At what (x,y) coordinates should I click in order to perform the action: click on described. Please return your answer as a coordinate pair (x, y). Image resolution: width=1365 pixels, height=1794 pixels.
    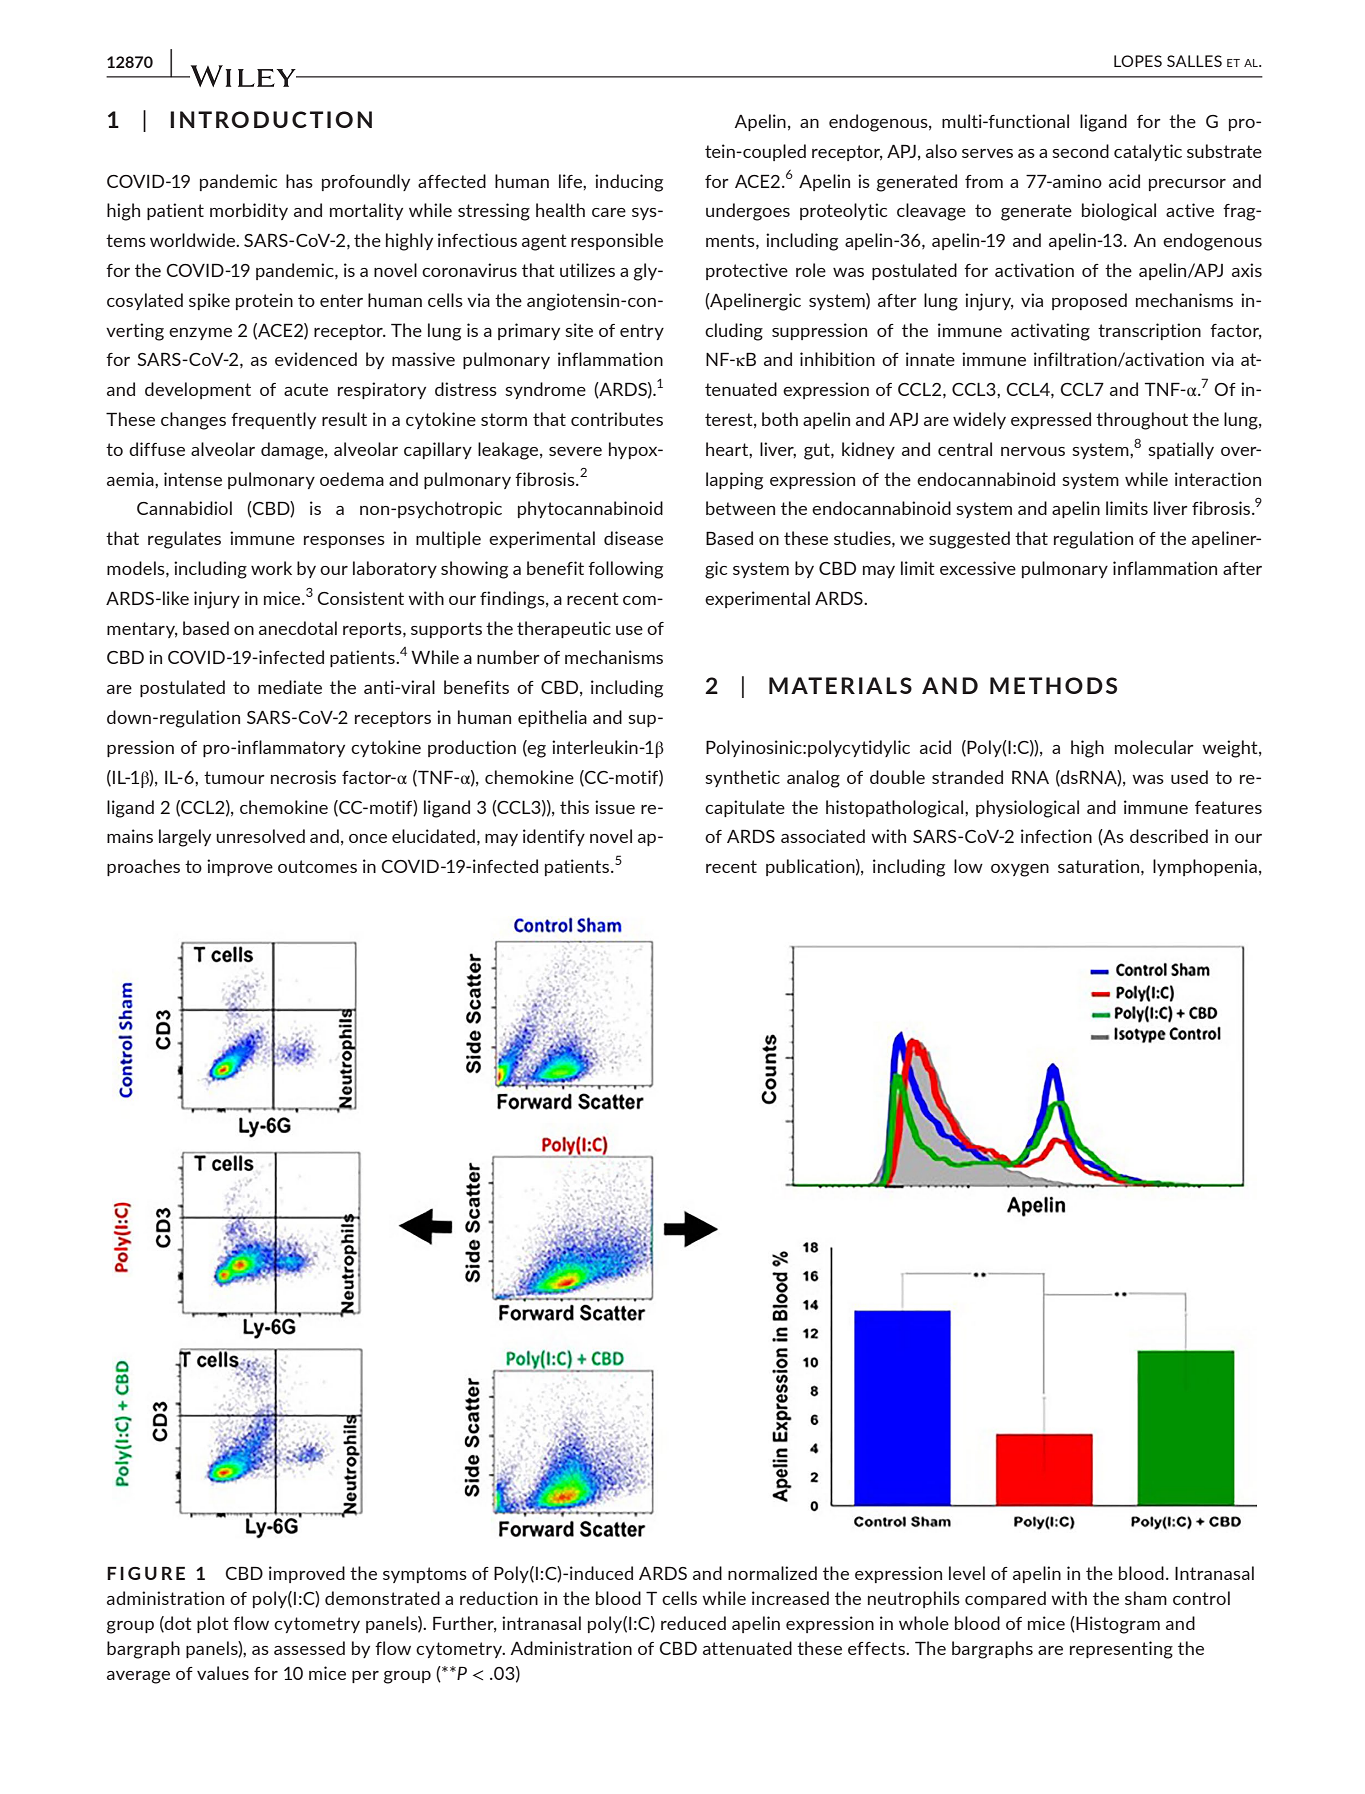
    Looking at the image, I should click on (1169, 836).
